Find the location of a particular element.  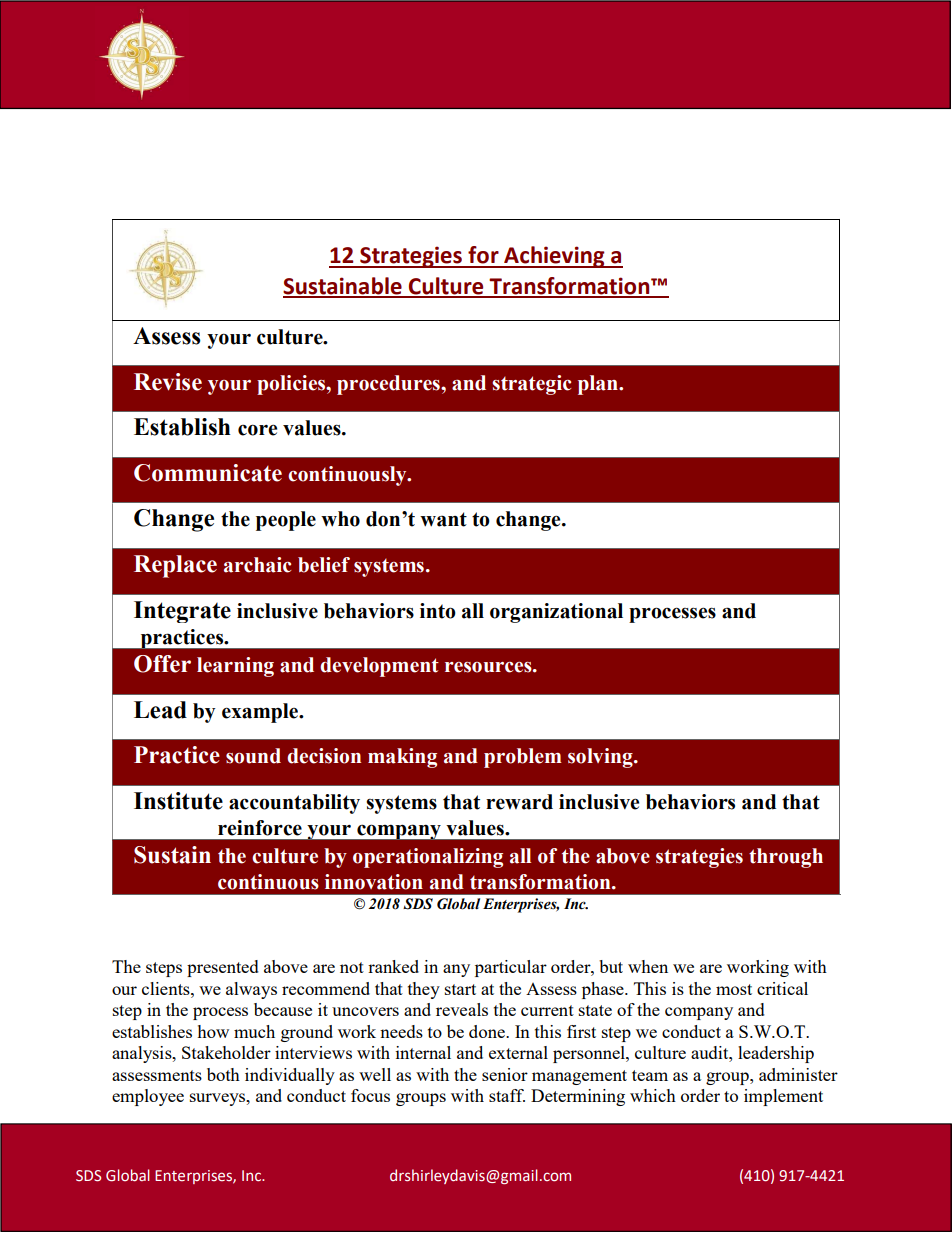

operationalizing is located at coordinates (428, 858).
